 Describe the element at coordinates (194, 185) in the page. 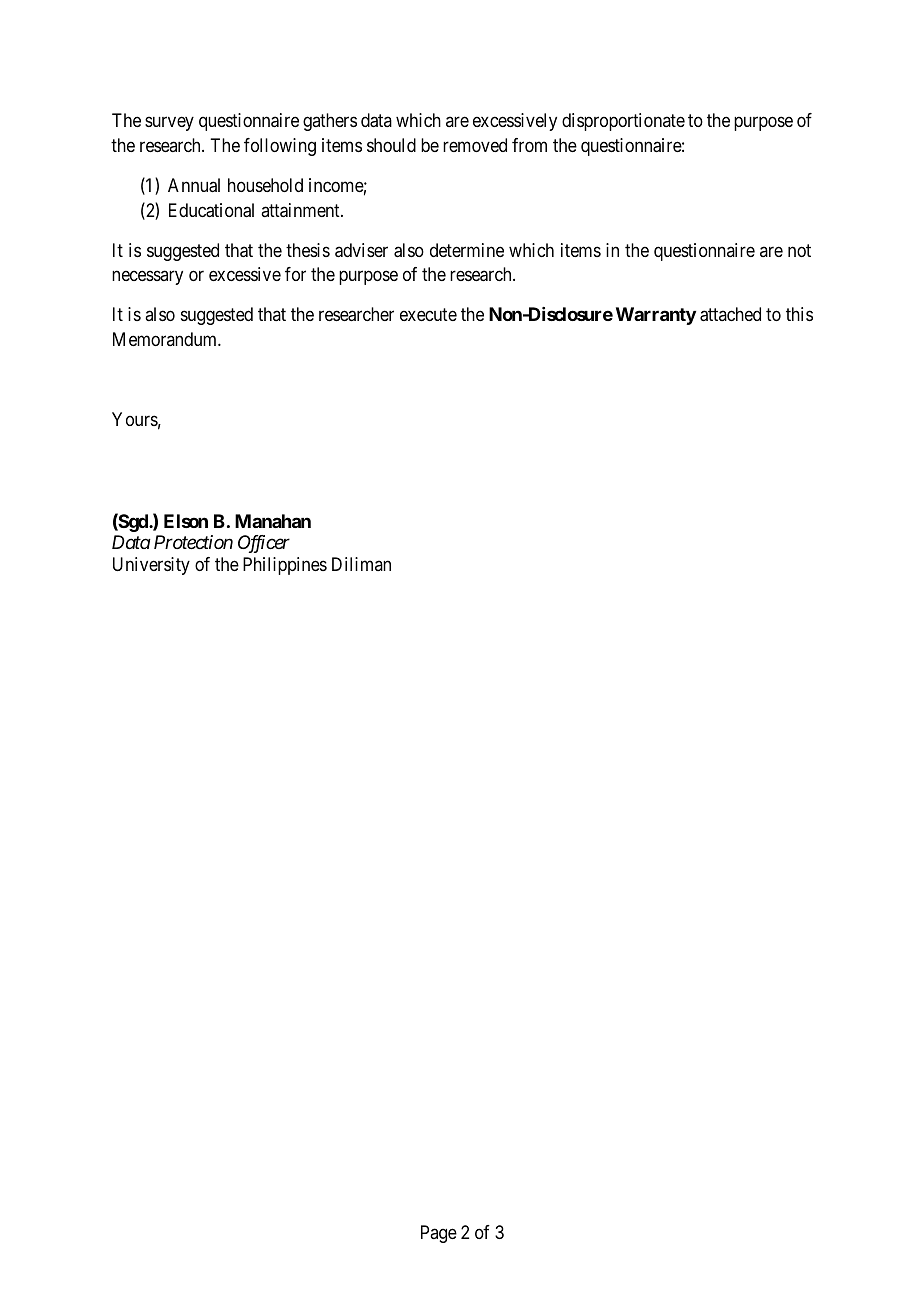

I see `Annual` at that location.
